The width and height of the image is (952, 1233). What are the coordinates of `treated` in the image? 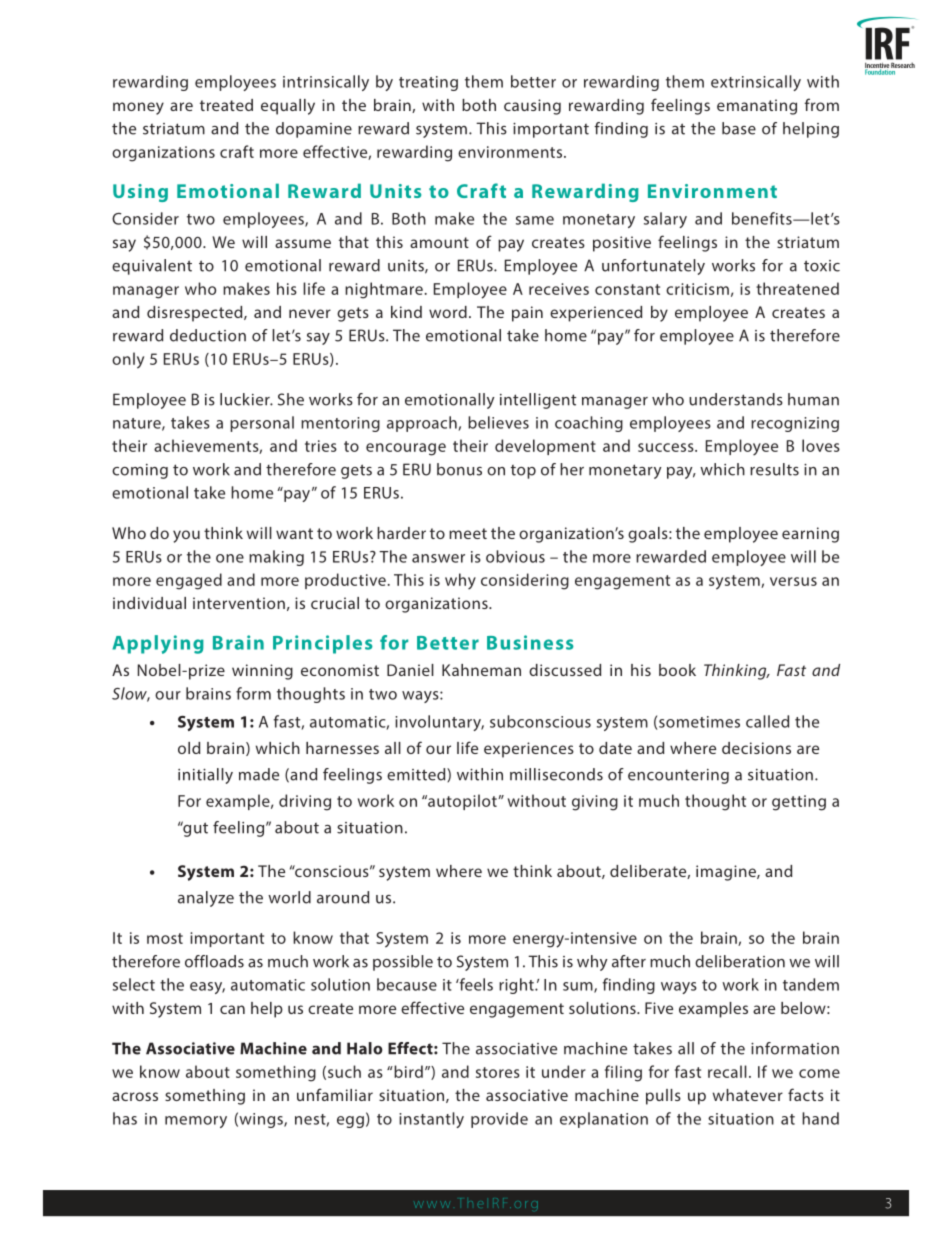 It's located at (226, 105).
